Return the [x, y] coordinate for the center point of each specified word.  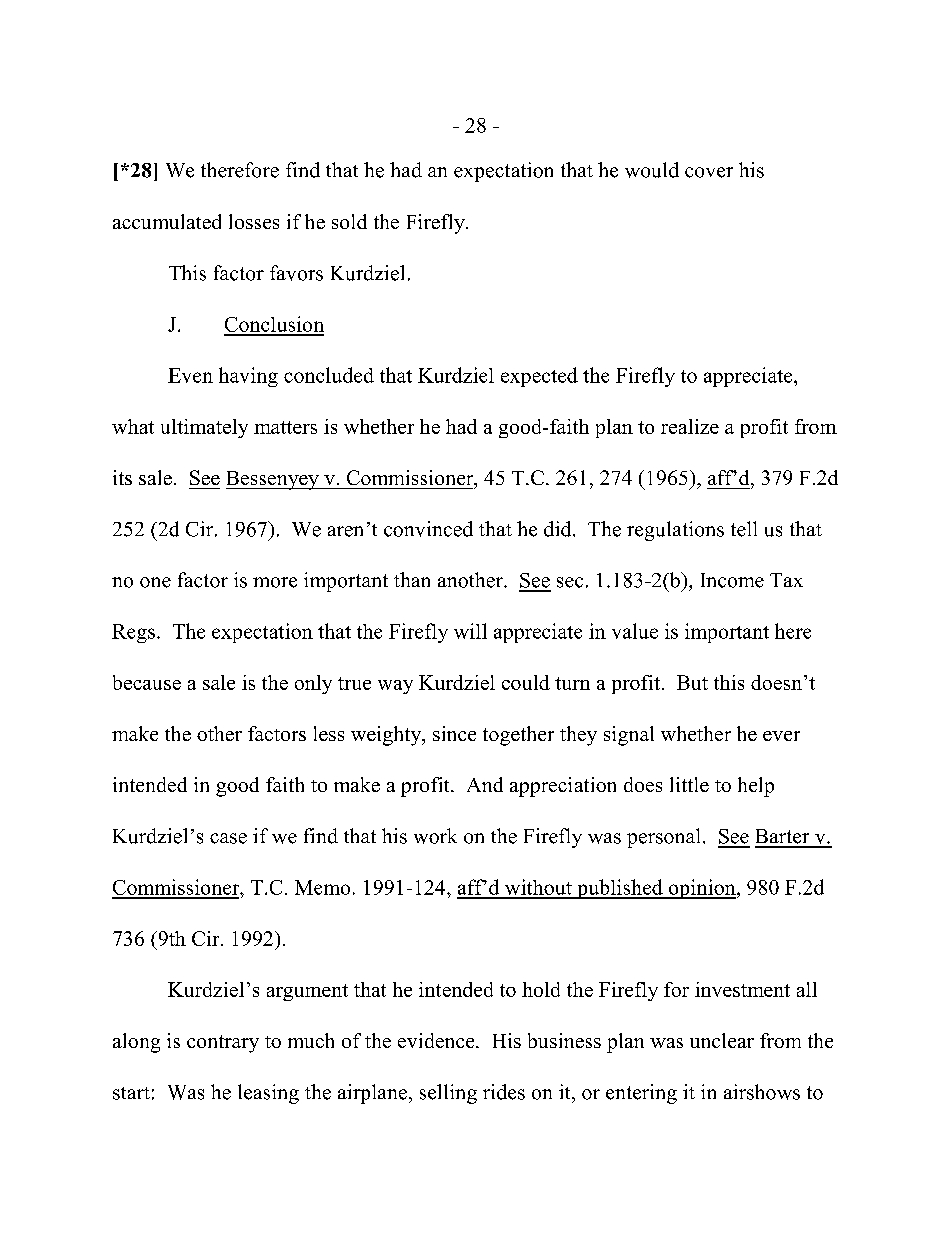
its [122, 477]
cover [709, 172]
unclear [722, 1040]
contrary [223, 1044]
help [756, 787]
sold [349, 221]
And [485, 784]
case [228, 838]
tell [744, 529]
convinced [428, 529]
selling [448, 1094]
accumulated [167, 221]
